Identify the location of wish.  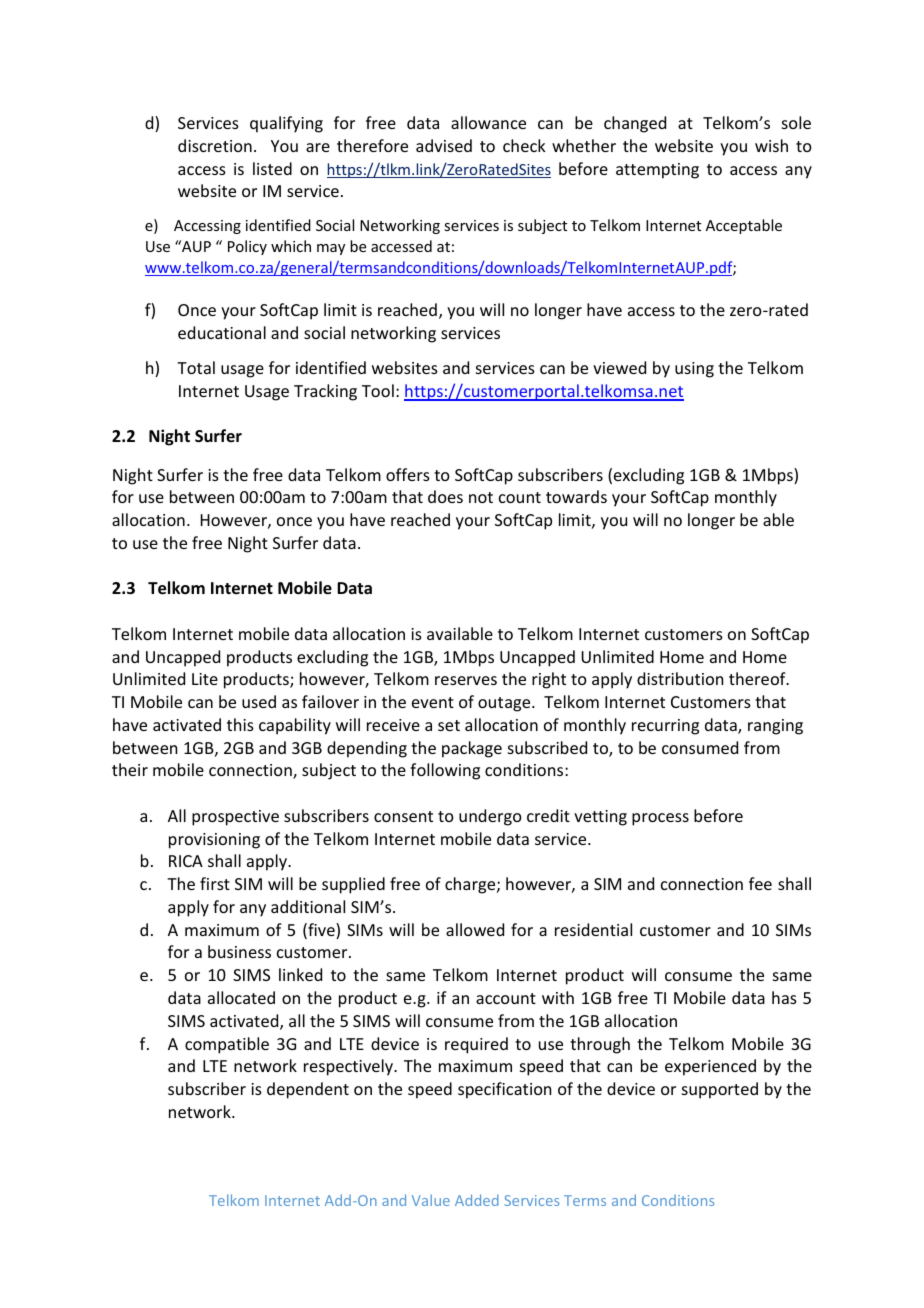
(771, 145).
